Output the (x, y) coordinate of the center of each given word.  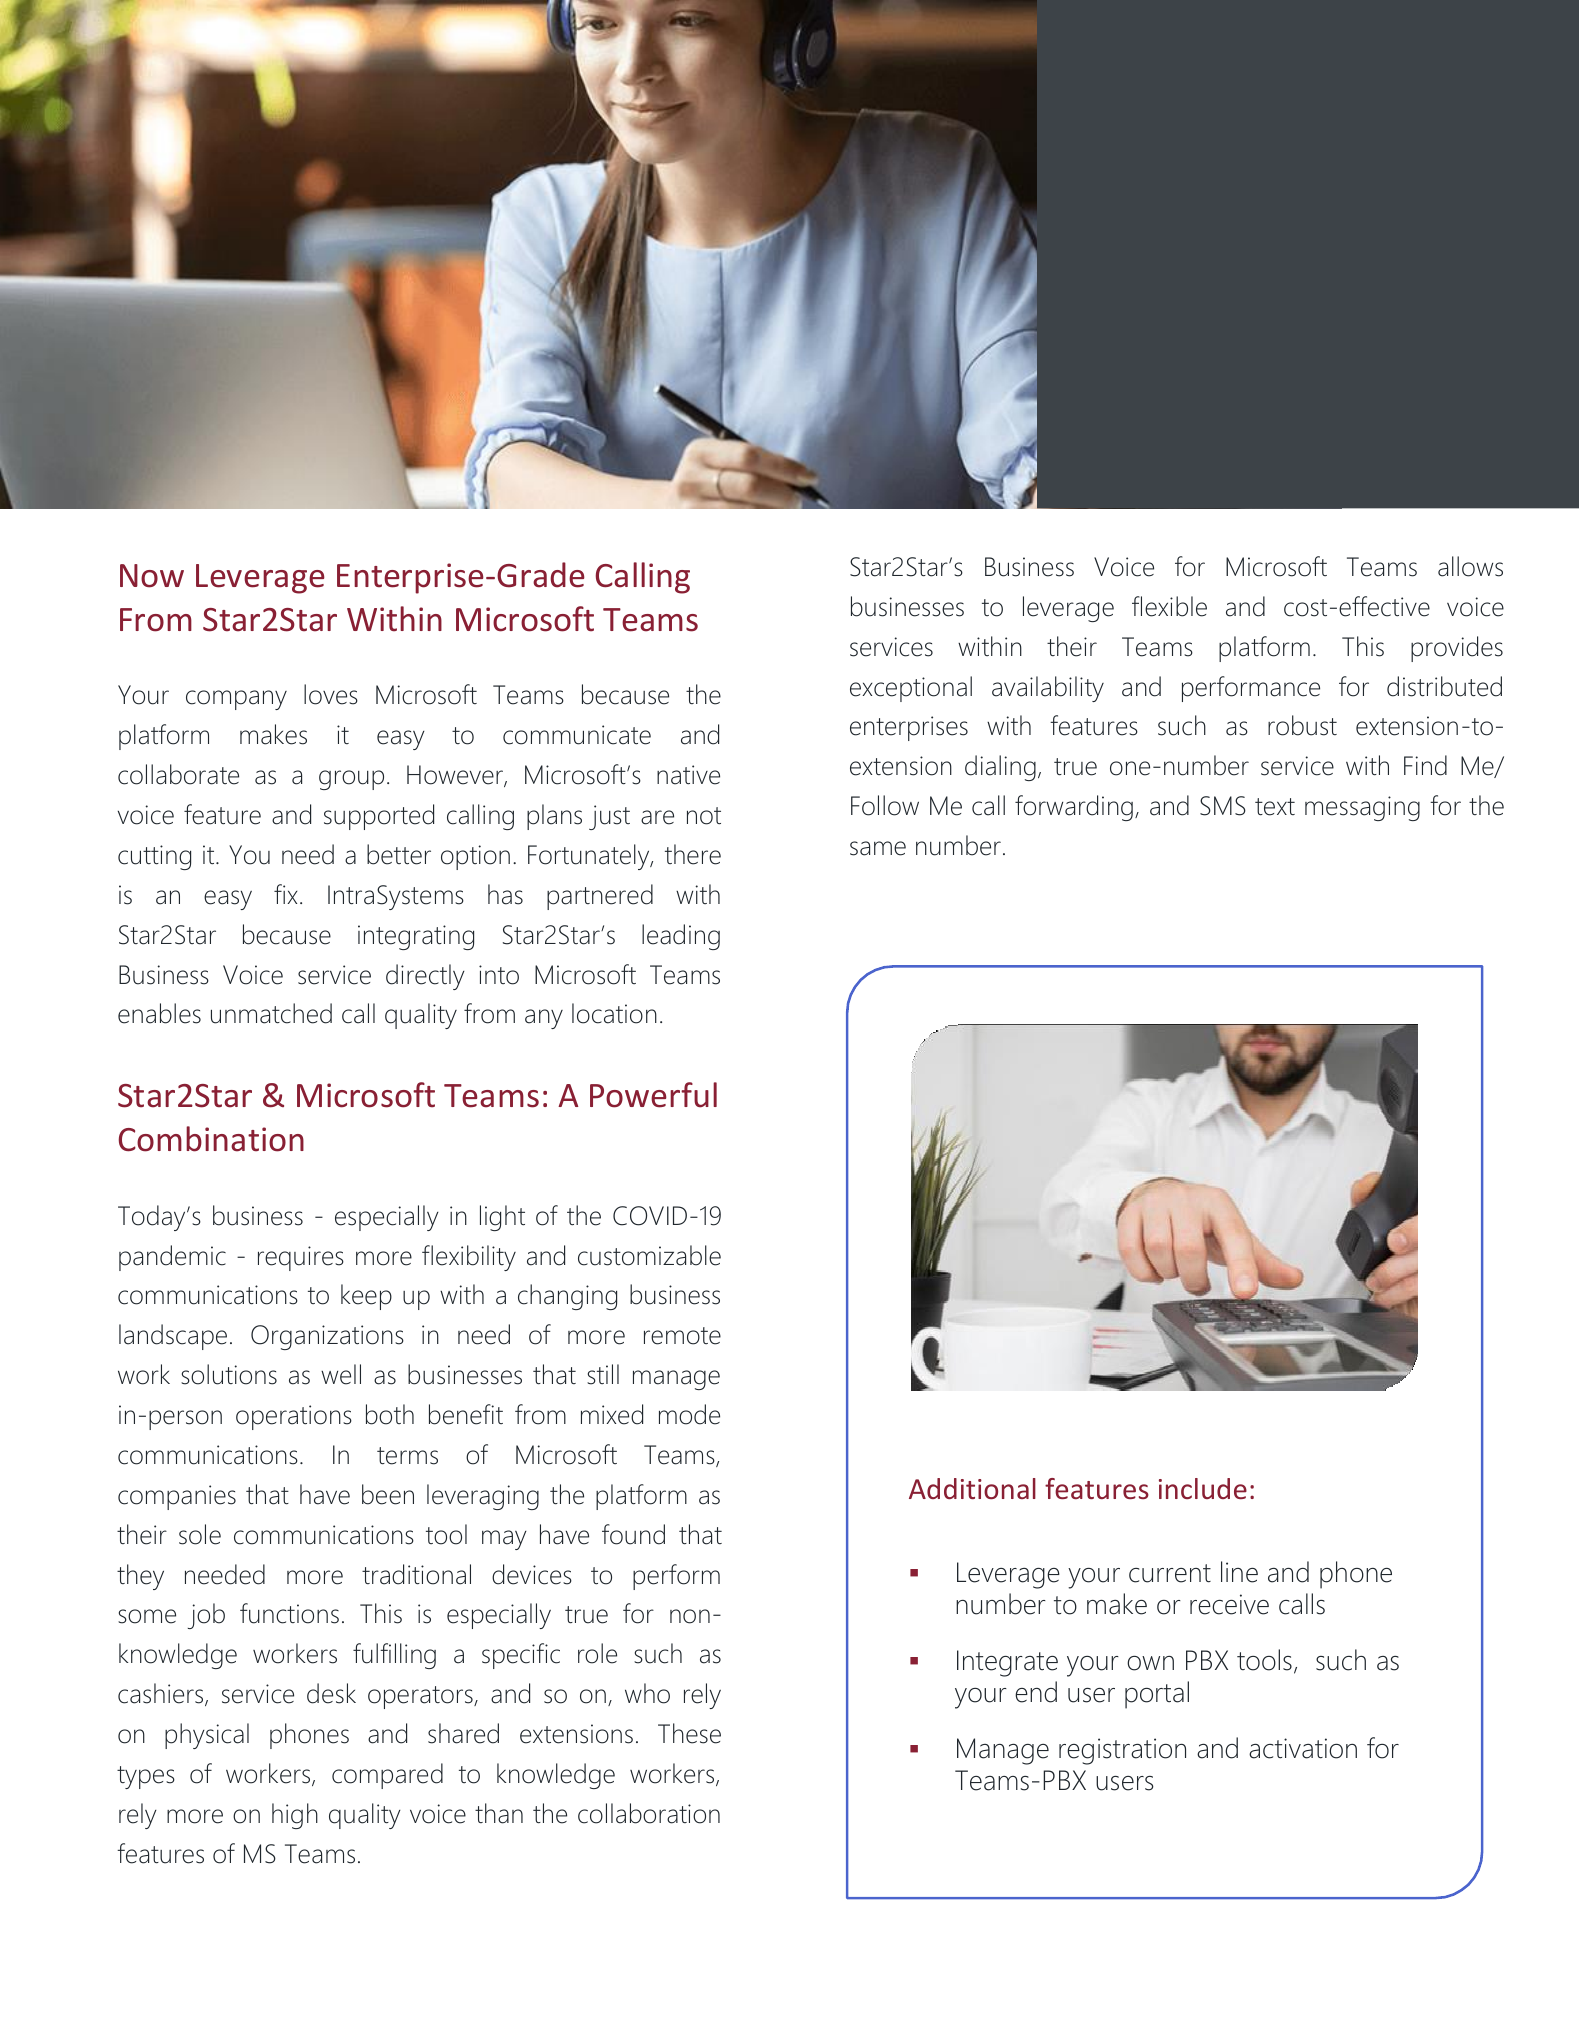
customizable (649, 1255)
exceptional (911, 689)
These (689, 1733)
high (295, 1816)
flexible (1169, 606)
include (1203, 1488)
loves (331, 694)
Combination (211, 1139)
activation (1303, 1748)
